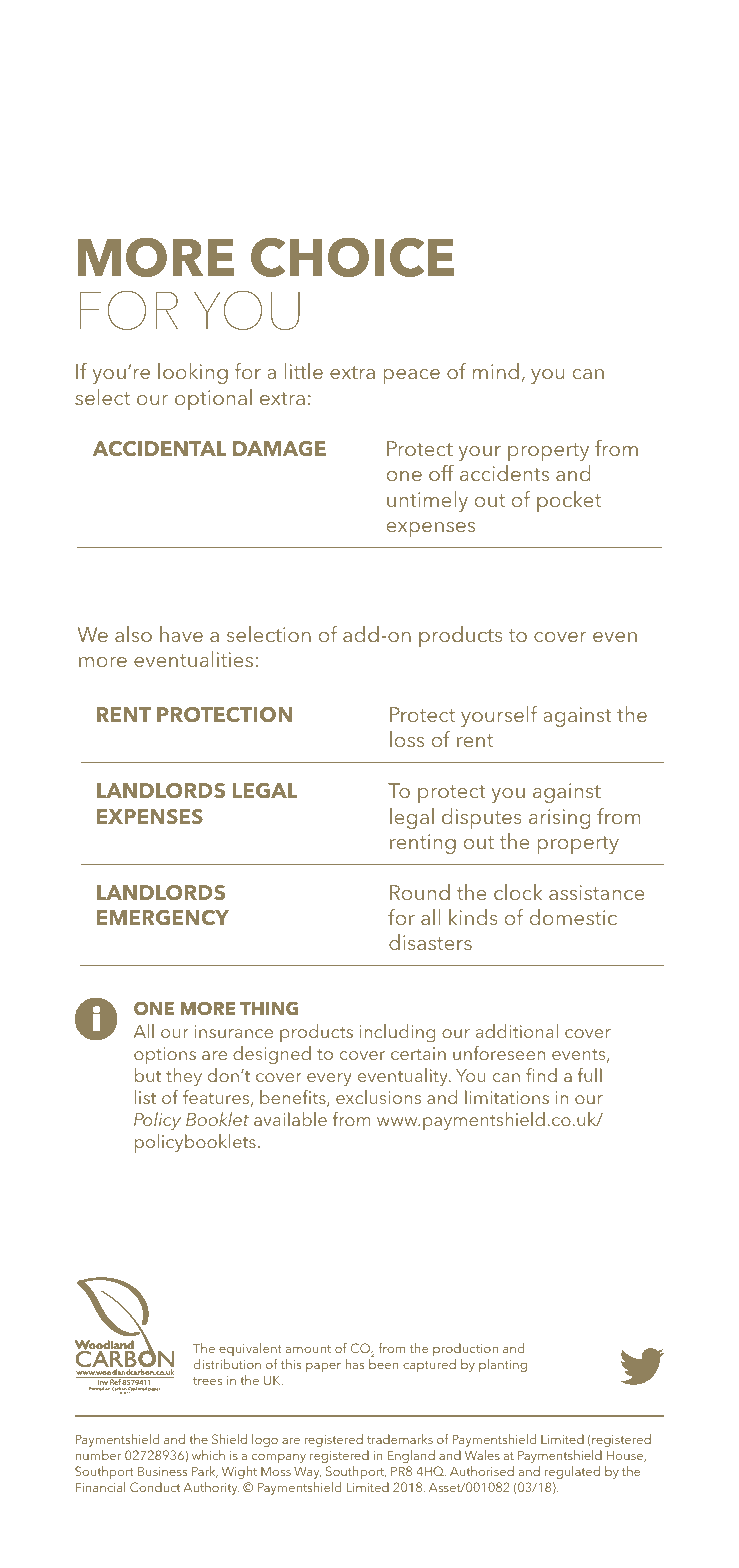  Describe the element at coordinates (504, 473) in the screenshot. I see `accidents` at that location.
